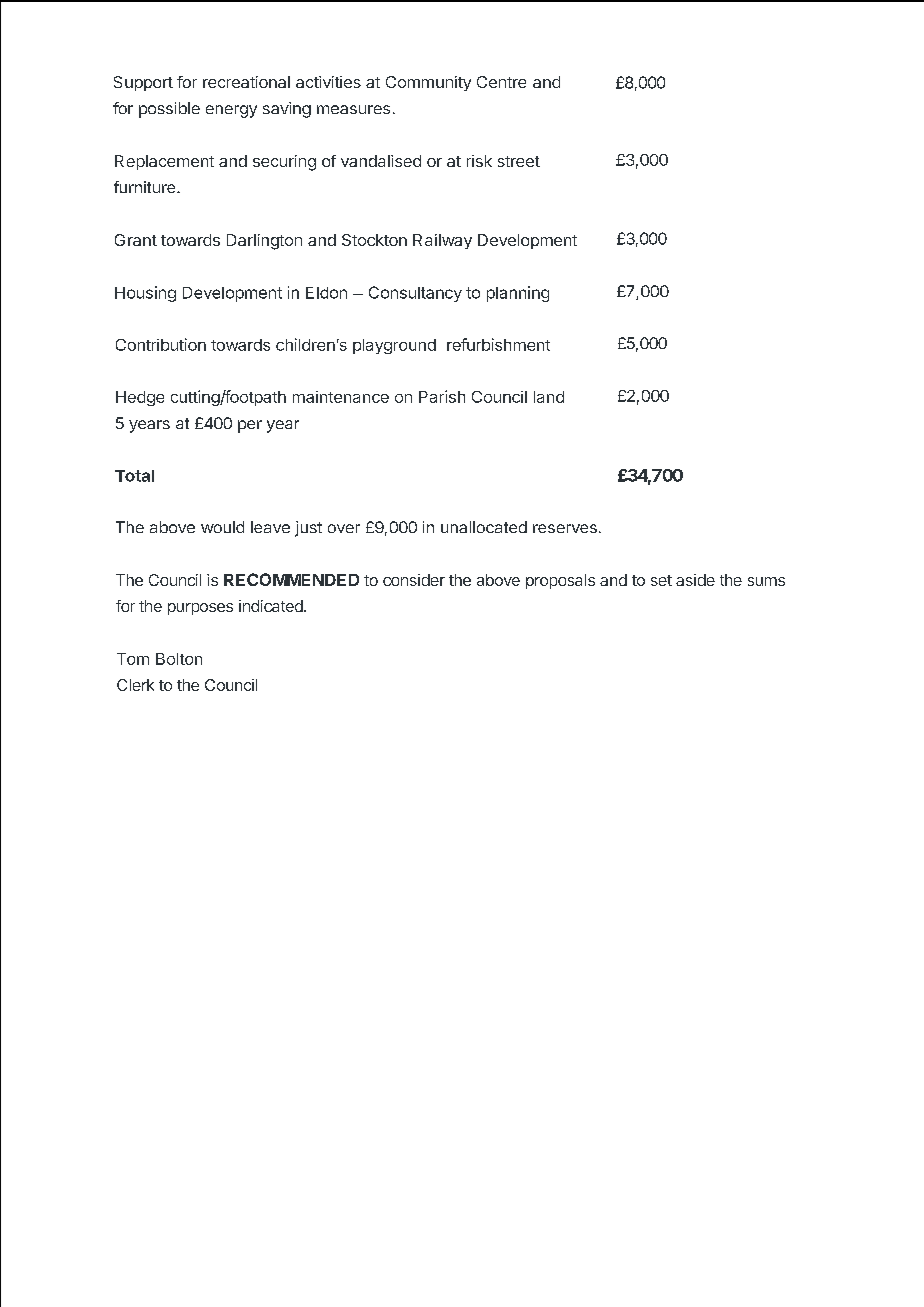 This document has width=924, height=1307. What do you see at coordinates (428, 83) in the document?
I see `Community` at bounding box center [428, 83].
